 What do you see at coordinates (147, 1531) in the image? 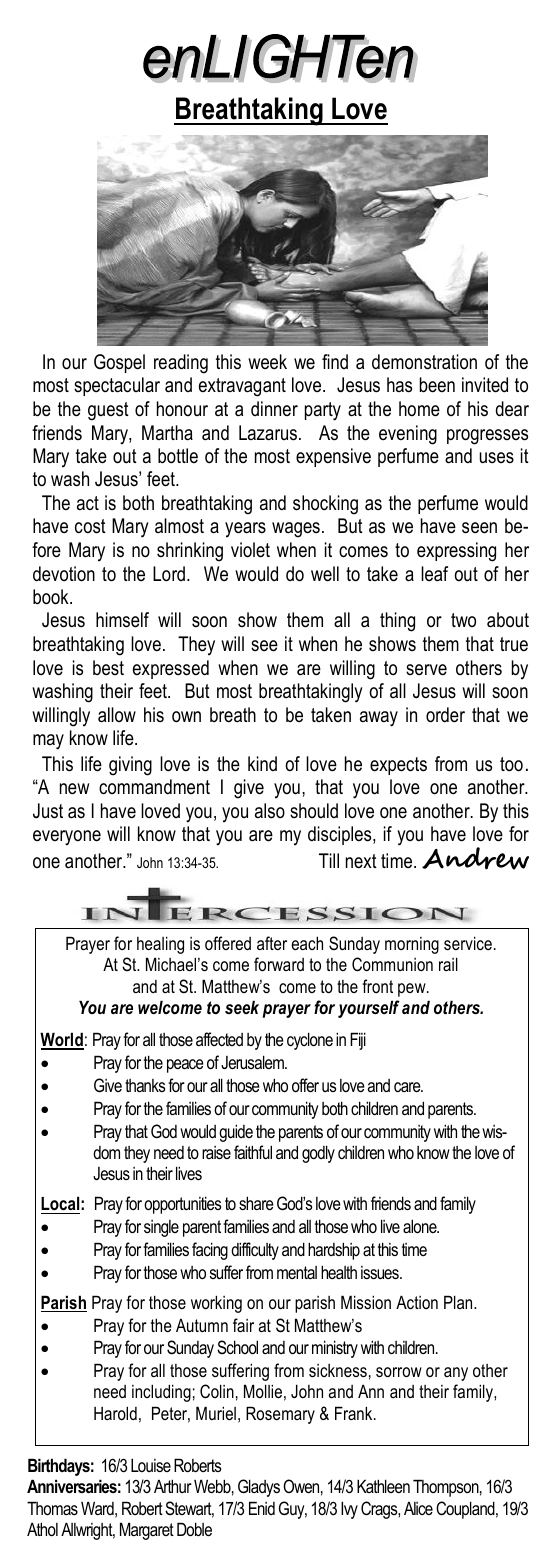
I see `Margaret` at bounding box center [147, 1531].
